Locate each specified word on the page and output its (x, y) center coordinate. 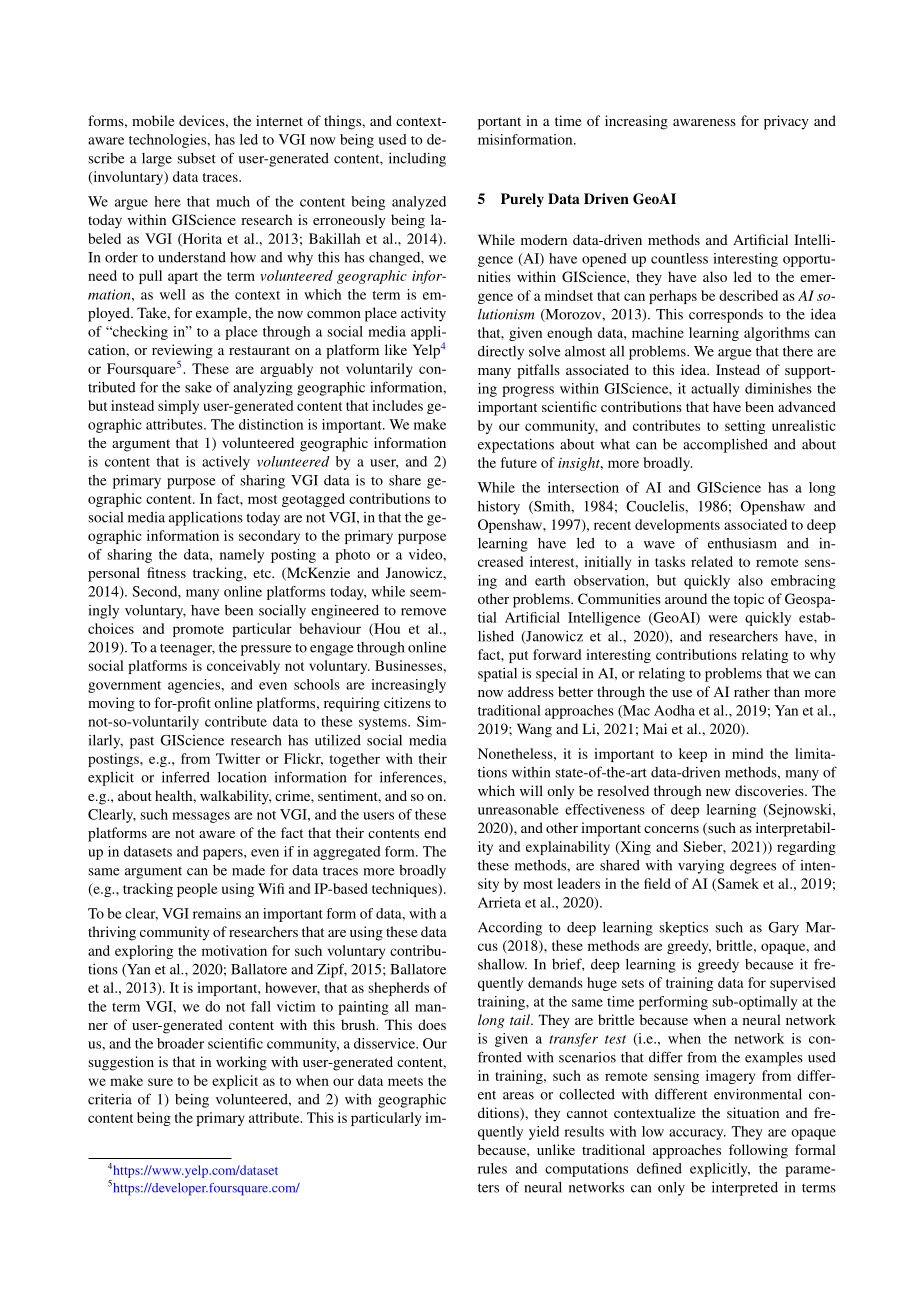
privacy (786, 122)
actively (226, 463)
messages (201, 817)
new (718, 792)
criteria (110, 1099)
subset (196, 158)
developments (677, 526)
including (417, 160)
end (435, 832)
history (499, 508)
